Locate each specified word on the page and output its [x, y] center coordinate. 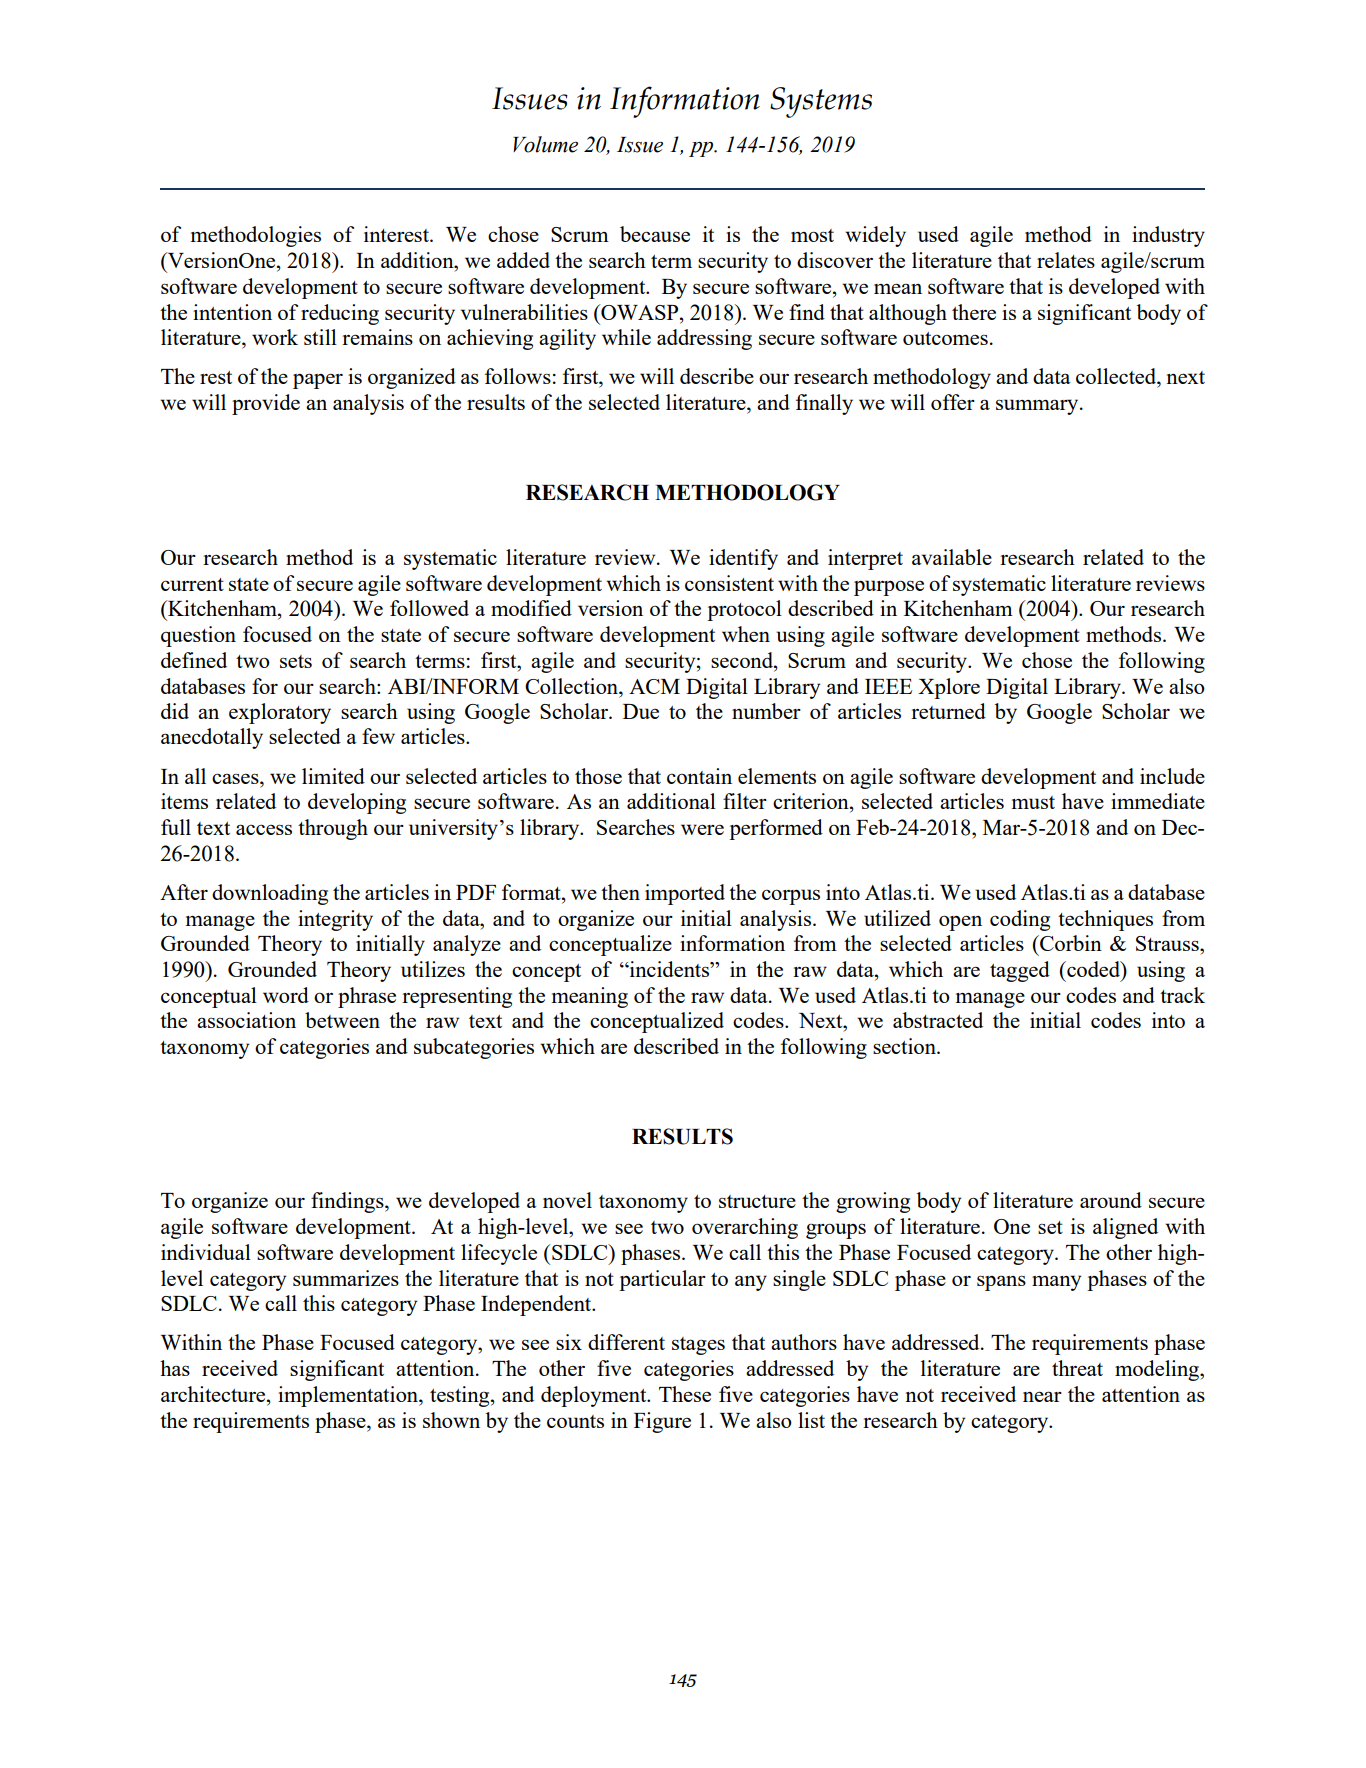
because [655, 234]
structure [757, 1201]
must [1033, 802]
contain [699, 776]
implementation [349, 1396]
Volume [545, 144]
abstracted [938, 1020]
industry [1168, 236]
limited [333, 776]
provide [266, 404]
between [342, 1020]
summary [1038, 407]
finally [824, 404]
